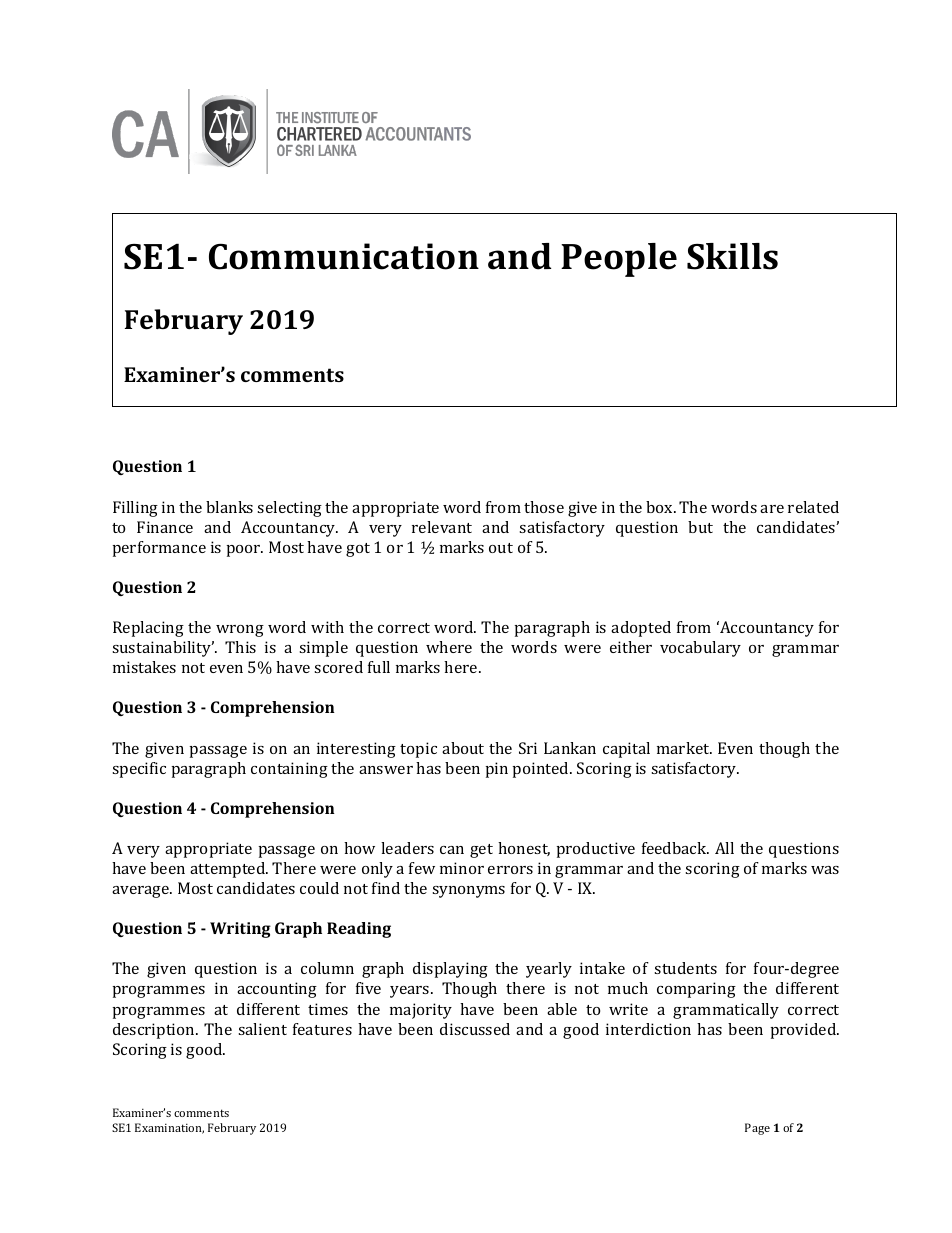 This screenshot has width=952, height=1233. Describe the element at coordinates (245, 551) in the screenshot. I see `poor` at that location.
